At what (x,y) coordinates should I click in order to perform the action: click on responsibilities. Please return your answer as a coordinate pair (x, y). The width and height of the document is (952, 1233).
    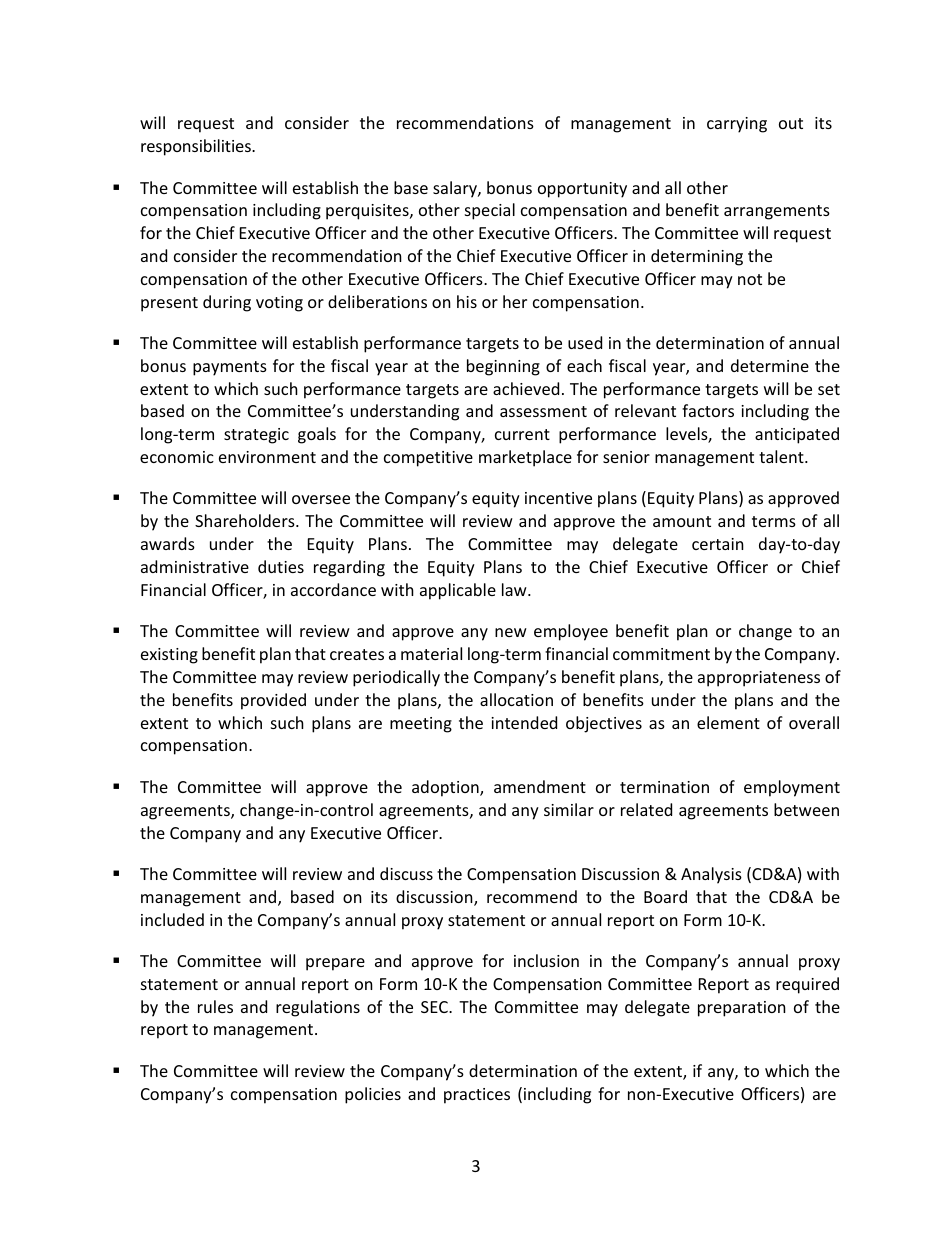
    Looking at the image, I should click on (197, 147).
